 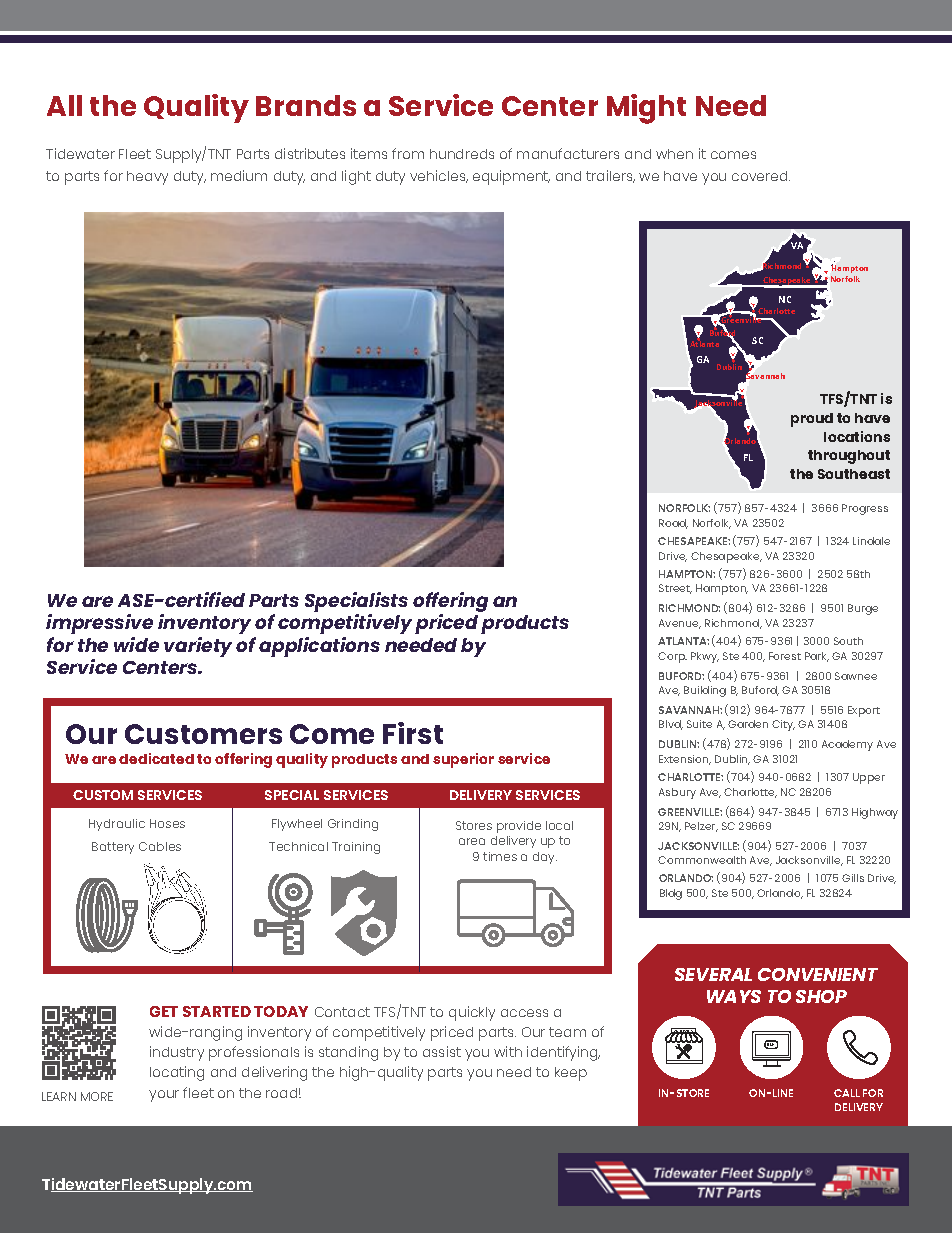 I want to click on applications, so click(x=319, y=647).
